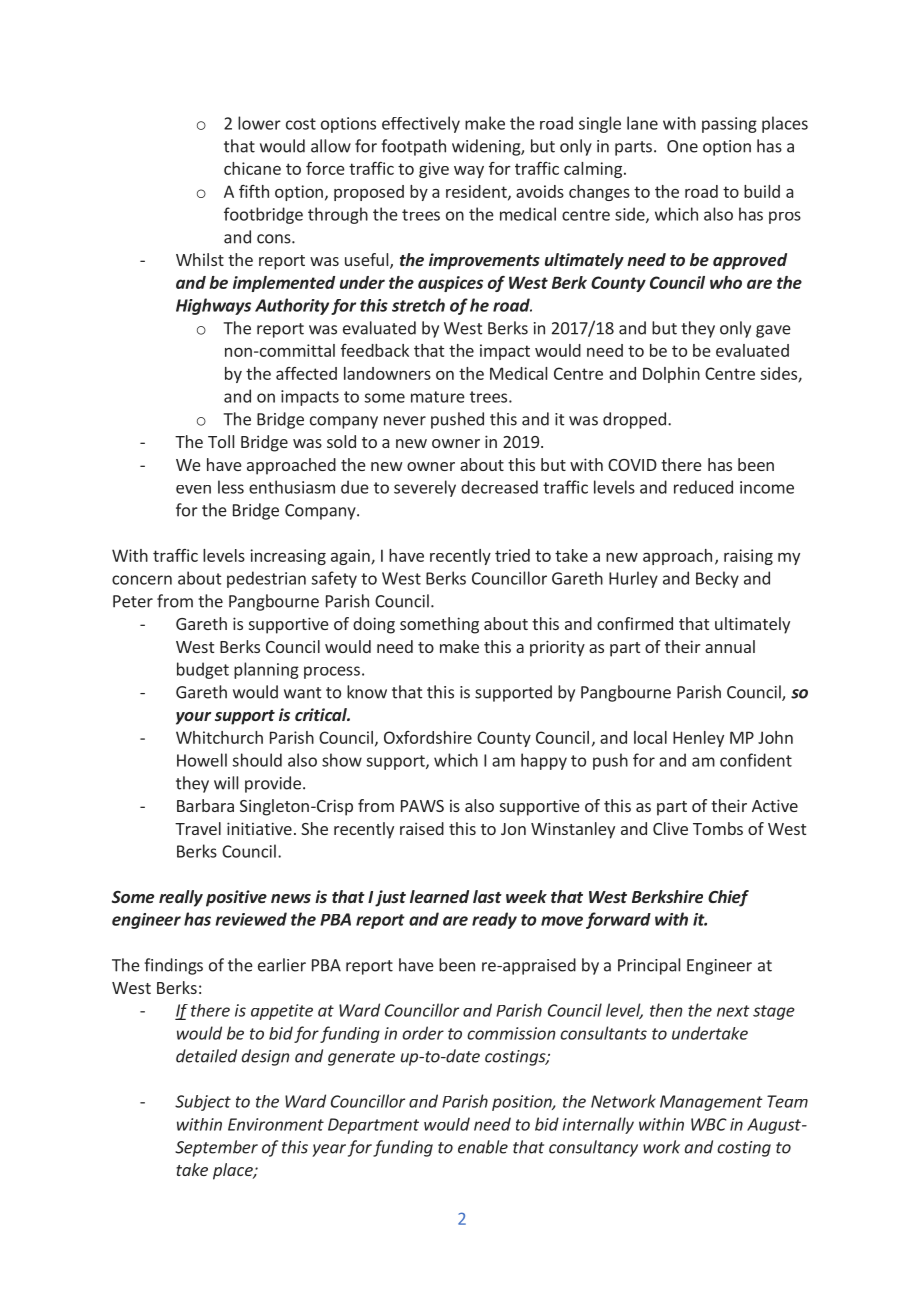 The width and height of the screenshot is (924, 1307). What do you see at coordinates (203, 670) in the screenshot?
I see `budget` at bounding box center [203, 670].
